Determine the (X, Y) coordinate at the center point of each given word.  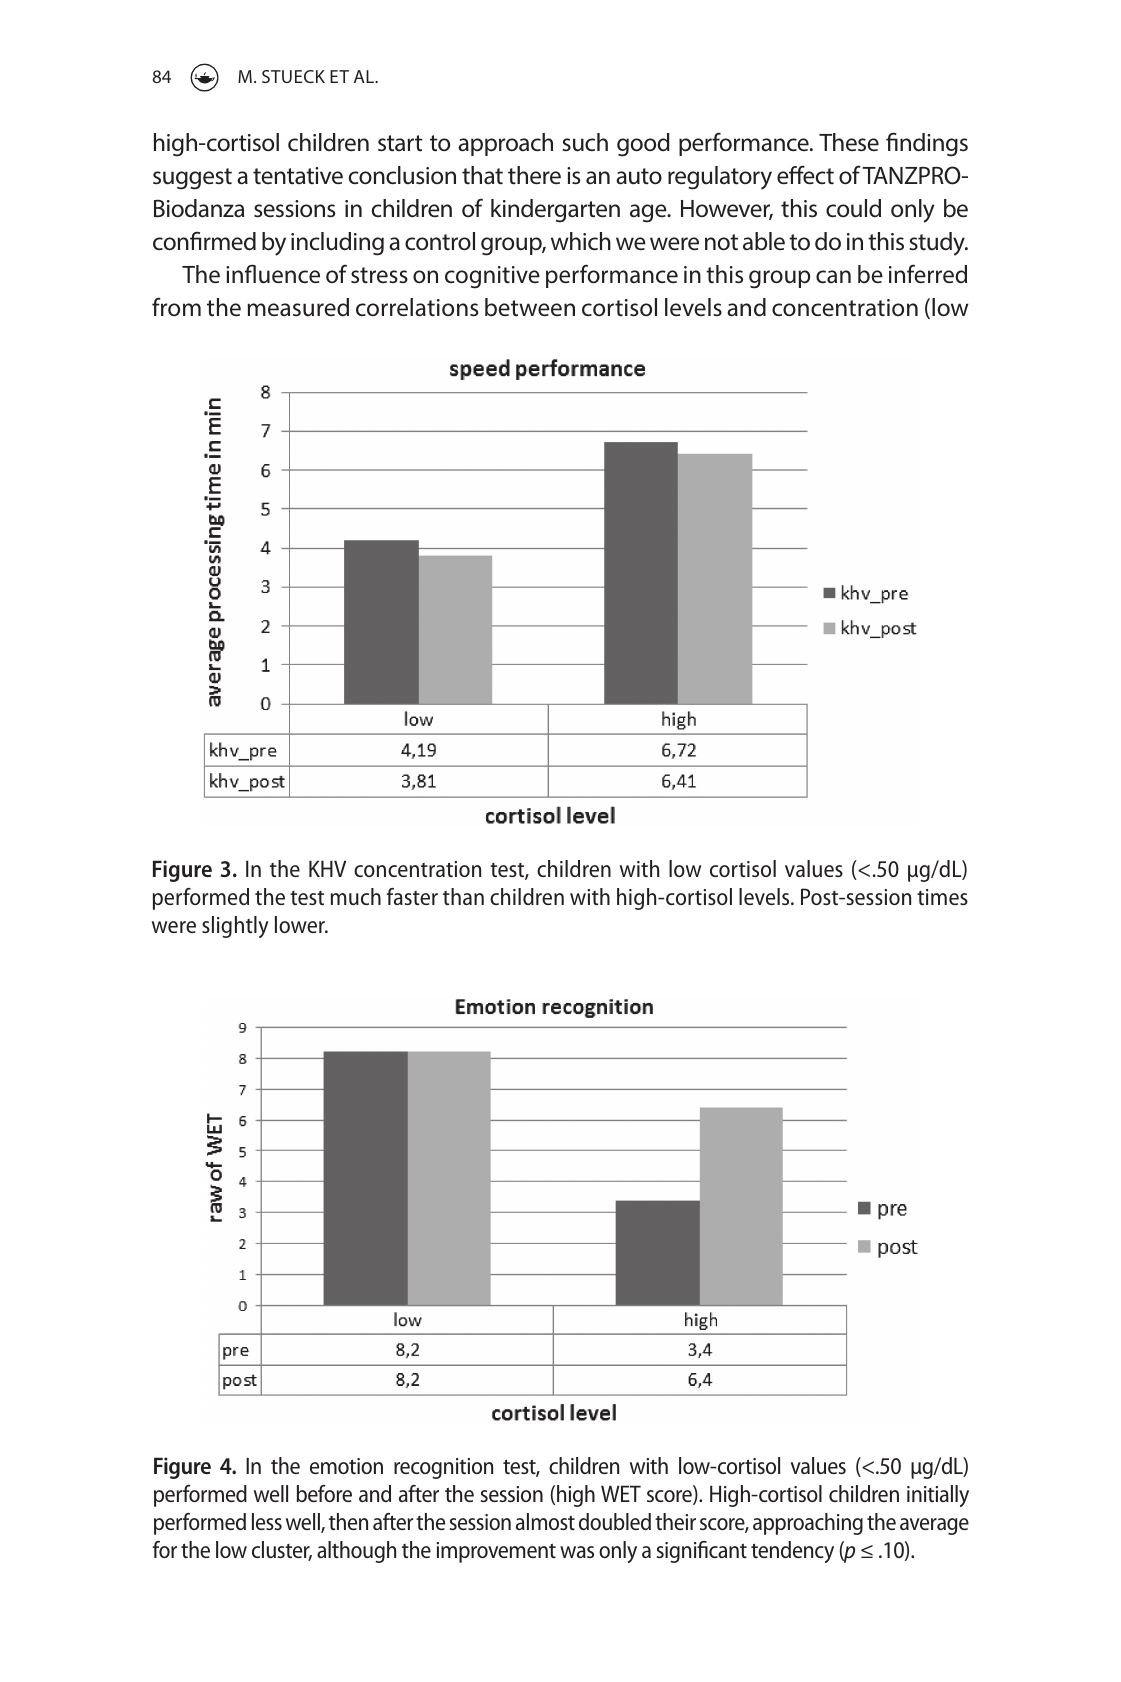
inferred (928, 273)
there (534, 175)
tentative (298, 176)
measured (298, 307)
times (942, 897)
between (530, 307)
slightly (235, 927)
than (463, 896)
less (267, 1521)
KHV (327, 868)
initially (938, 1496)
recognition (443, 1468)
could (853, 208)
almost (545, 1521)
